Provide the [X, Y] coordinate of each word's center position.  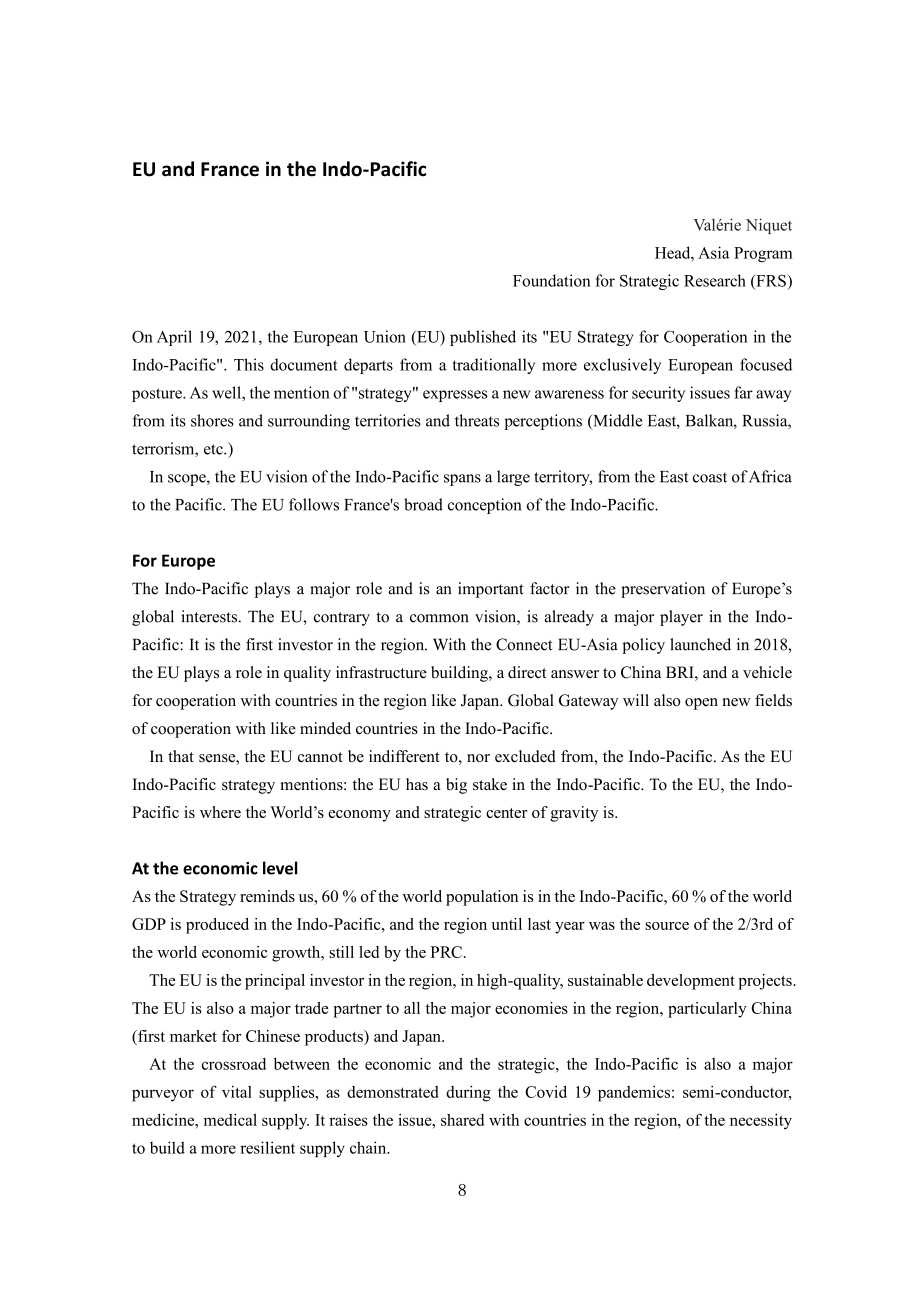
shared [462, 1120]
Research [715, 280]
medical [230, 1119]
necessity [761, 1121]
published [483, 338]
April [174, 338]
